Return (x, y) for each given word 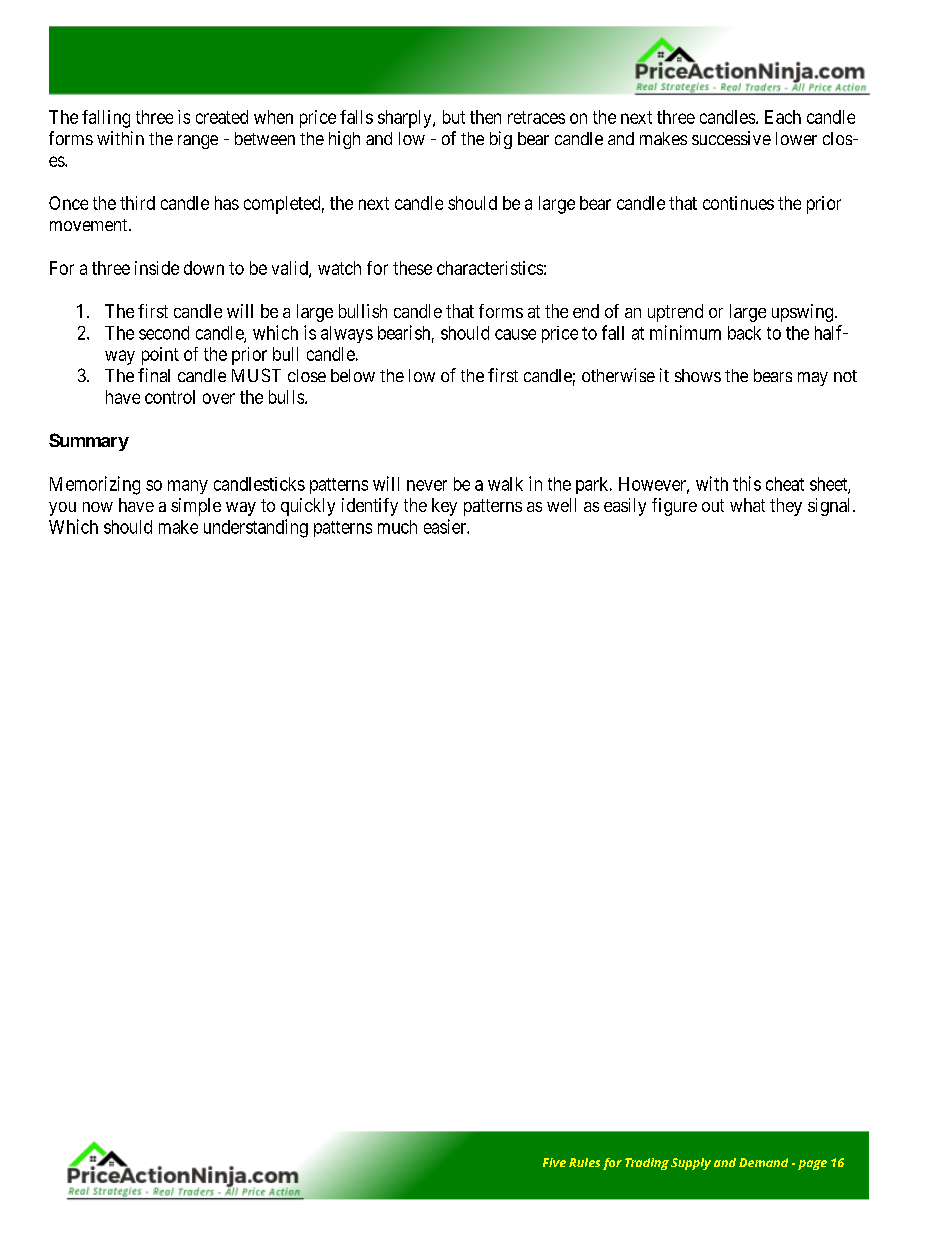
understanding (256, 528)
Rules (584, 1162)
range (198, 142)
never (427, 485)
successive (731, 138)
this (747, 483)
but (454, 117)
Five (554, 1162)
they (786, 507)
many (188, 487)
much (397, 527)
